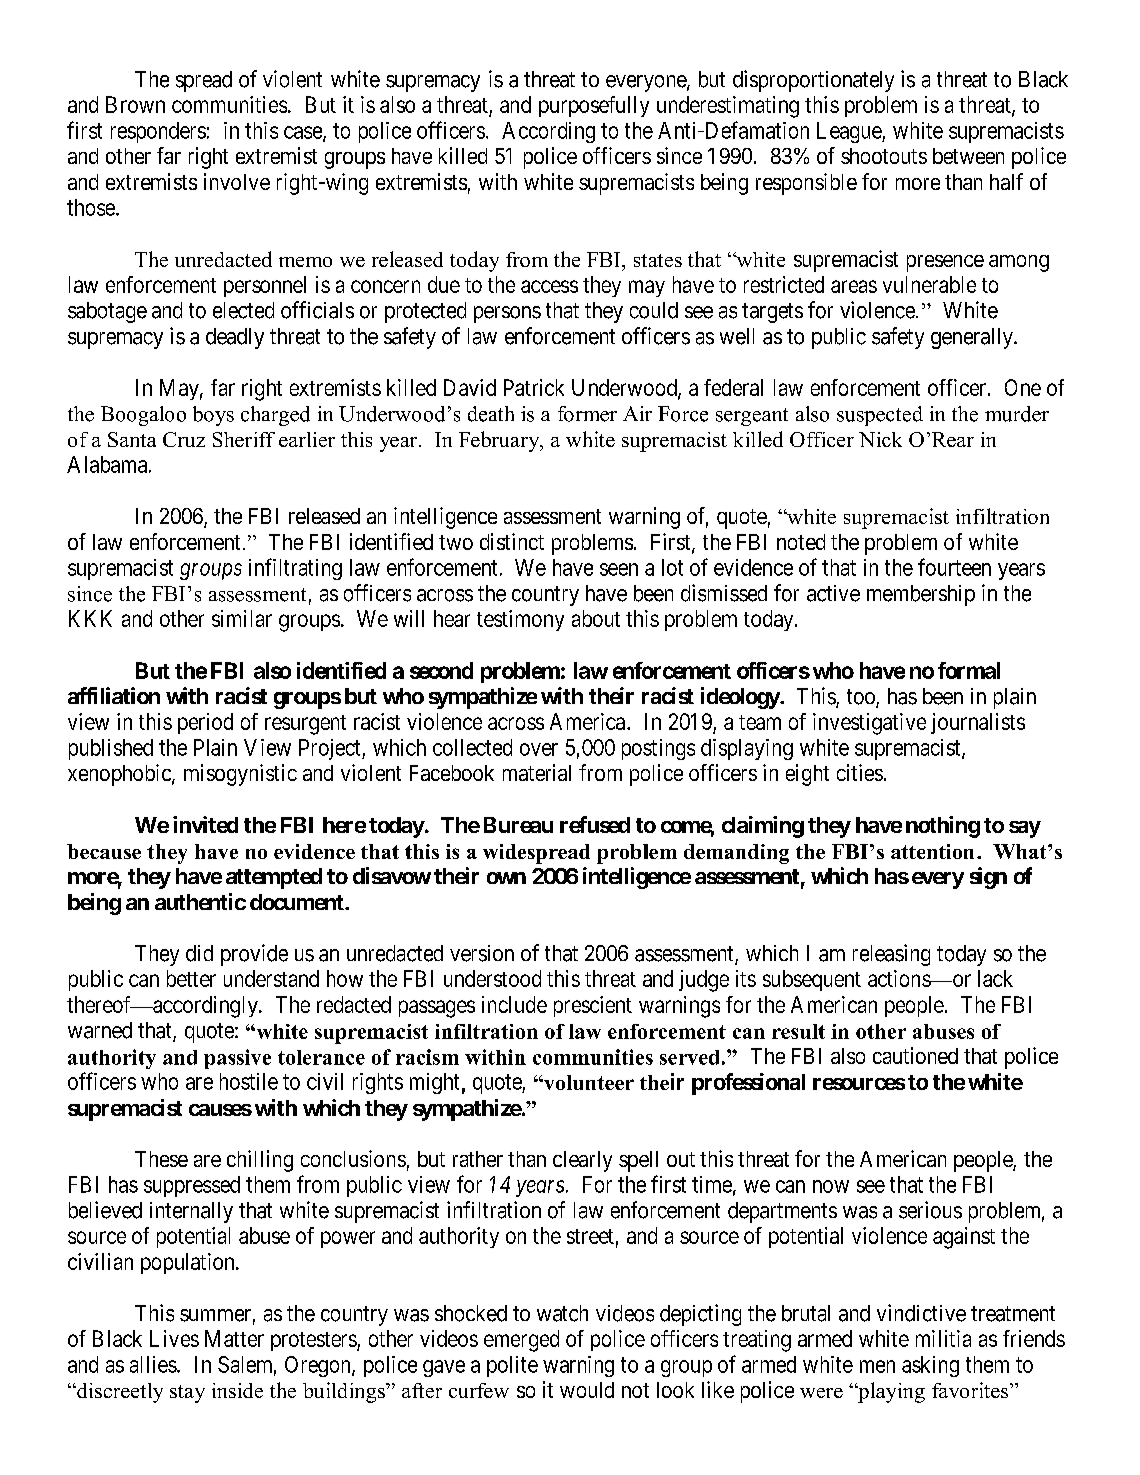  What do you see at coordinates (891, 955) in the screenshot?
I see `releasing` at bounding box center [891, 955].
